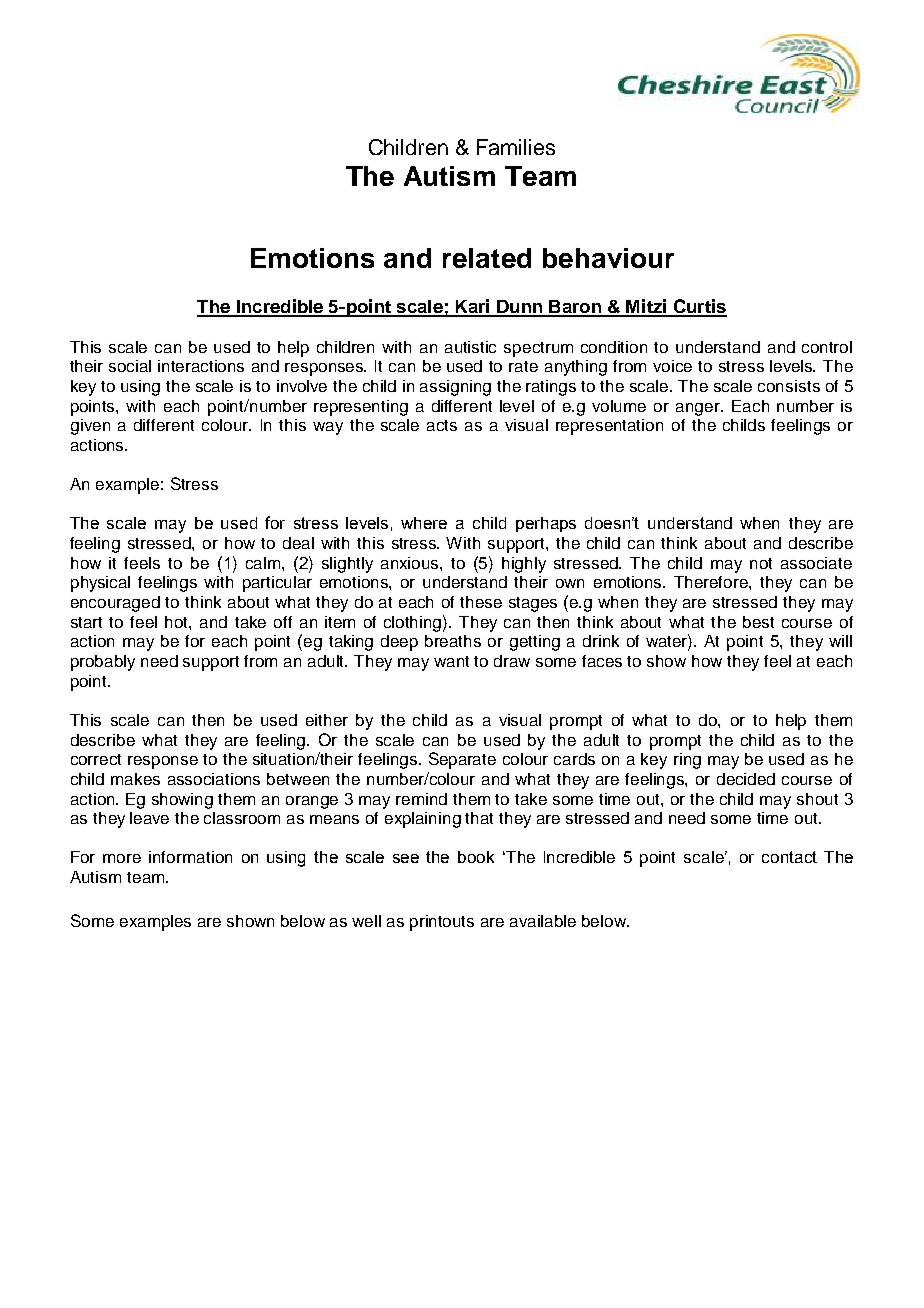  What do you see at coordinates (214, 779) in the screenshot?
I see `associations` at bounding box center [214, 779].
